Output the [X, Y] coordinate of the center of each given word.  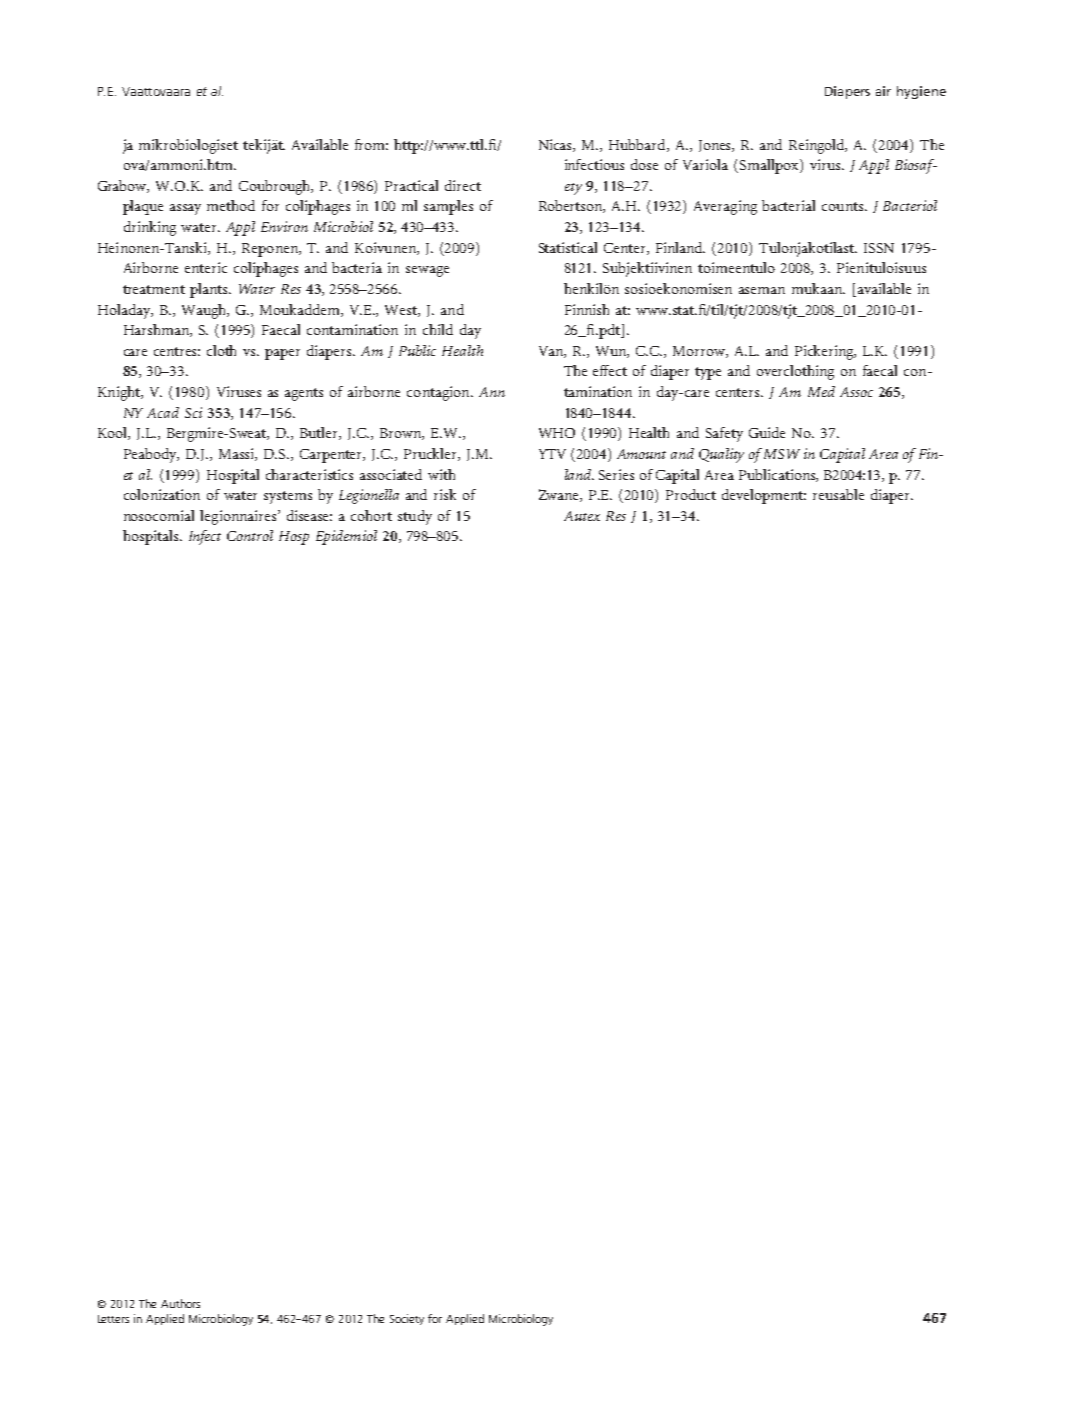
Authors [180, 1303]
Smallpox [770, 166]
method [231, 205]
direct [463, 185]
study [415, 517]
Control [250, 535]
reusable [838, 494]
